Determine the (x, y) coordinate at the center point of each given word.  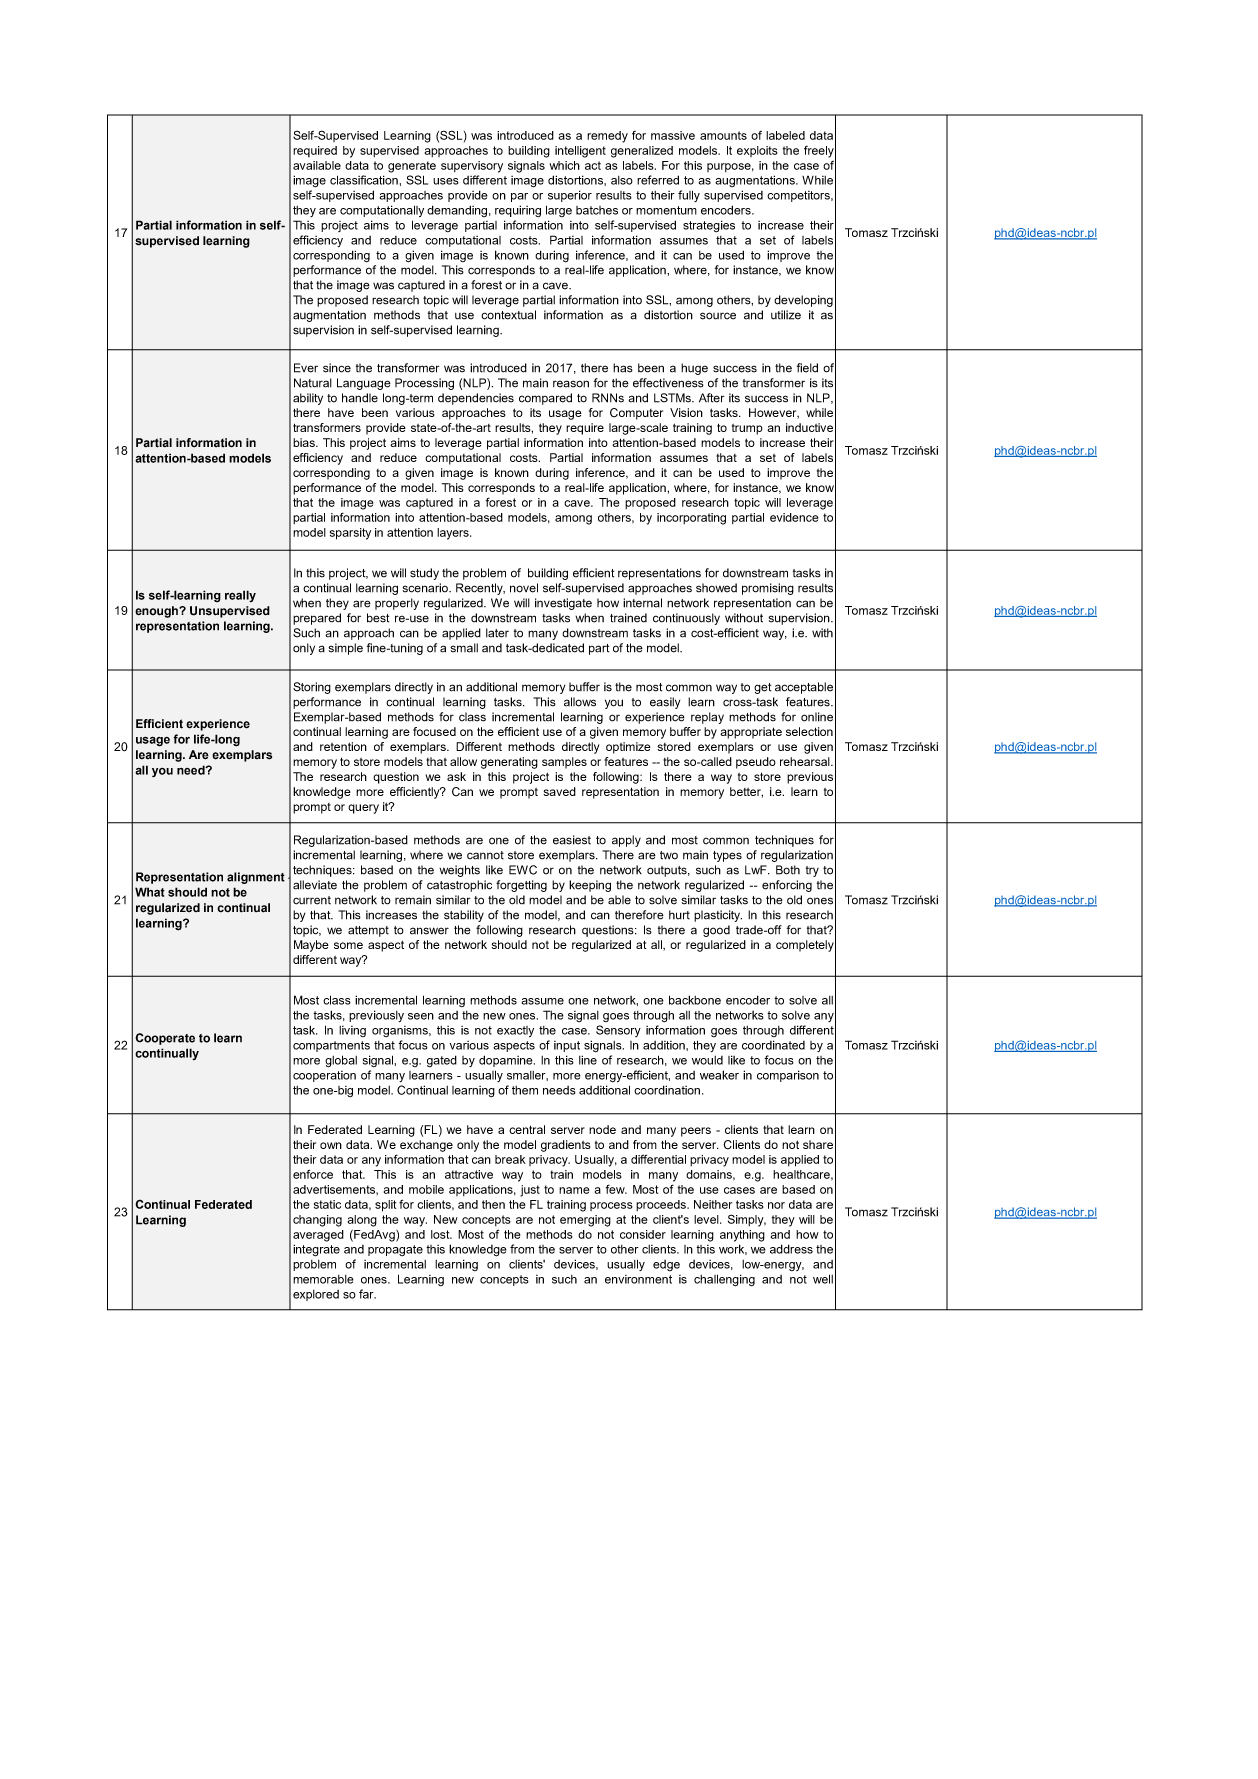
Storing (312, 688)
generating (509, 763)
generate (412, 167)
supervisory (472, 167)
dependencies (476, 399)
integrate (316, 1250)
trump (747, 429)
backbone (695, 1000)
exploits (757, 151)
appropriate (751, 733)
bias (305, 442)
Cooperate (165, 1039)
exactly (515, 1031)
